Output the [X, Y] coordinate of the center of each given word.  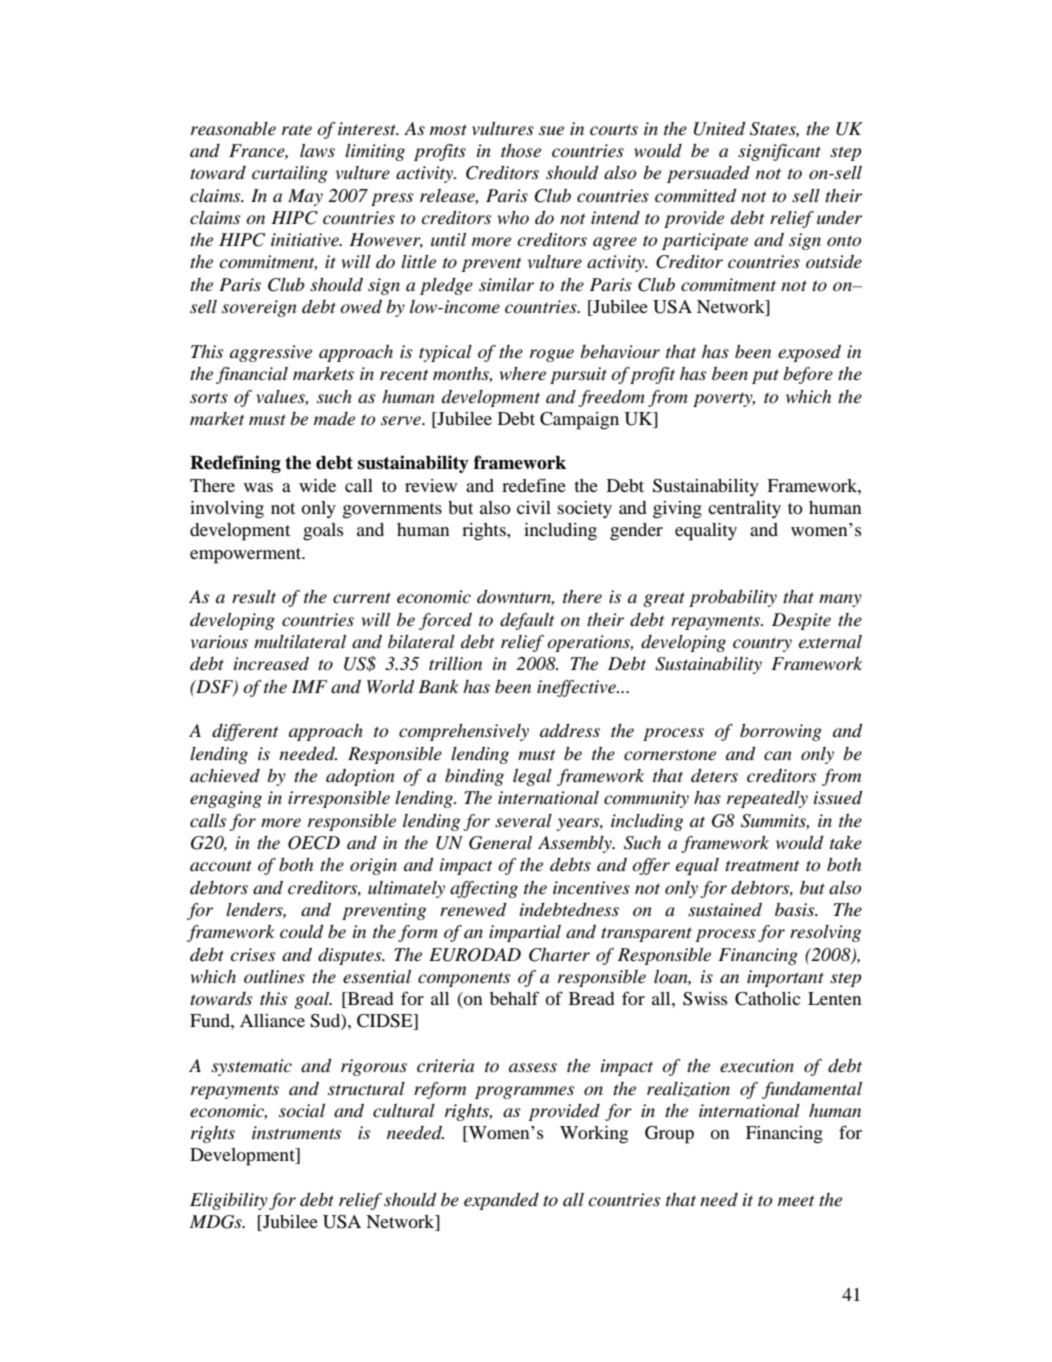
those [521, 150]
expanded [501, 1201]
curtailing [290, 174]
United [720, 129]
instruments [296, 1132]
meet [796, 1200]
